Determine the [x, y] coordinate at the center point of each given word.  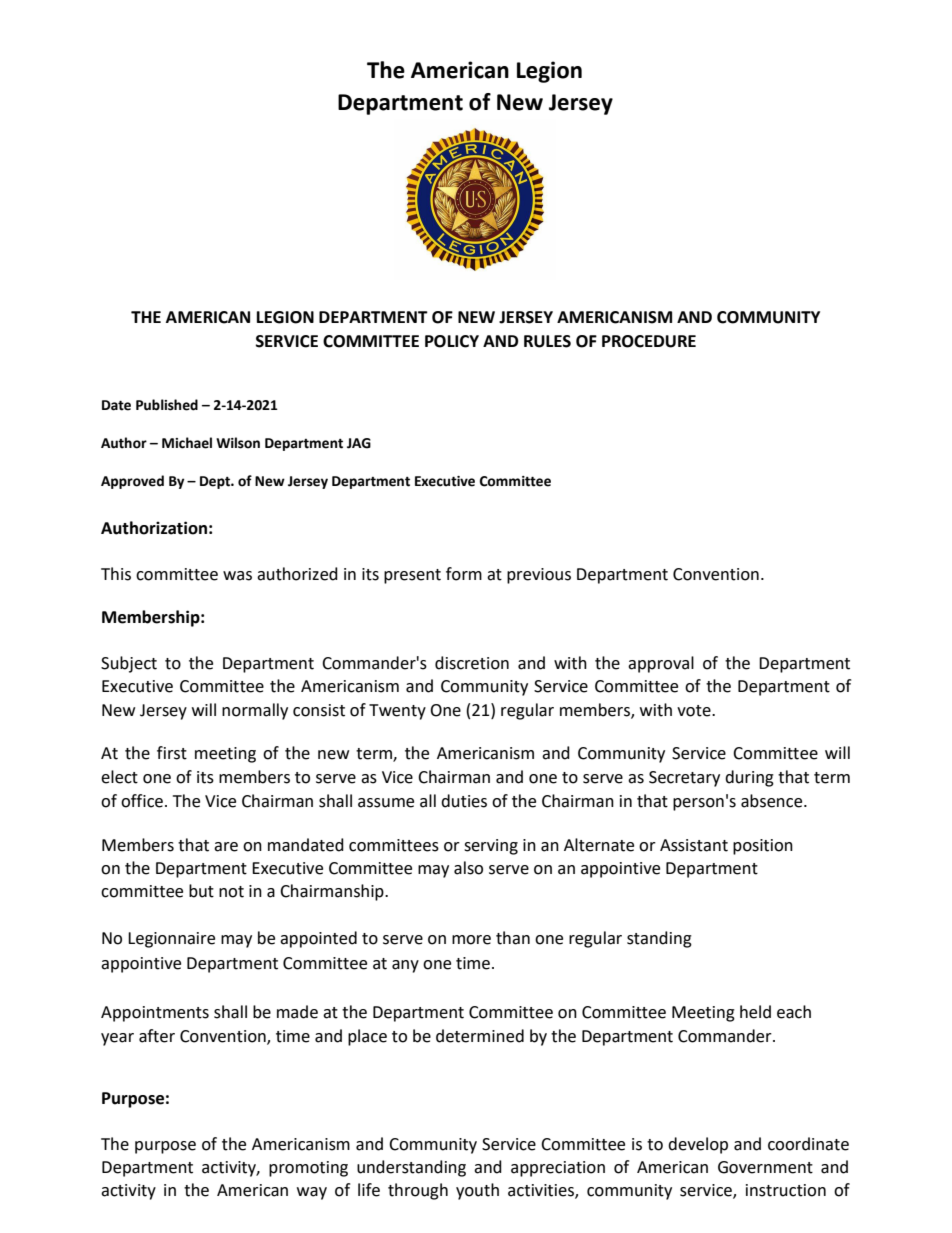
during [749, 778]
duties [464, 801]
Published [167, 405]
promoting [308, 1169]
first [172, 753]
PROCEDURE [649, 341]
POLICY [452, 341]
